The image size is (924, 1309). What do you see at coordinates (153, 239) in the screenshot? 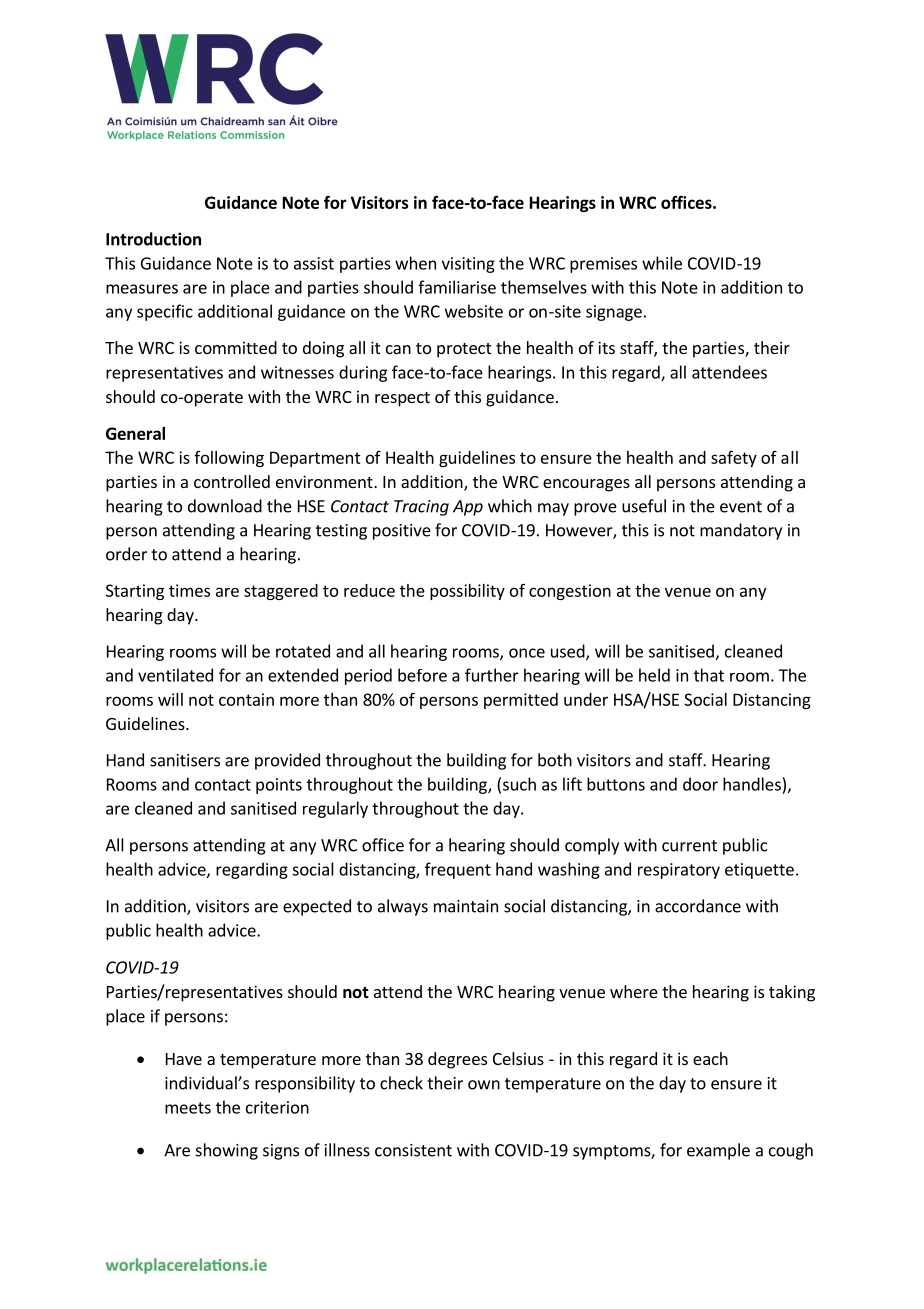
I see `Introduction` at bounding box center [153, 239].
